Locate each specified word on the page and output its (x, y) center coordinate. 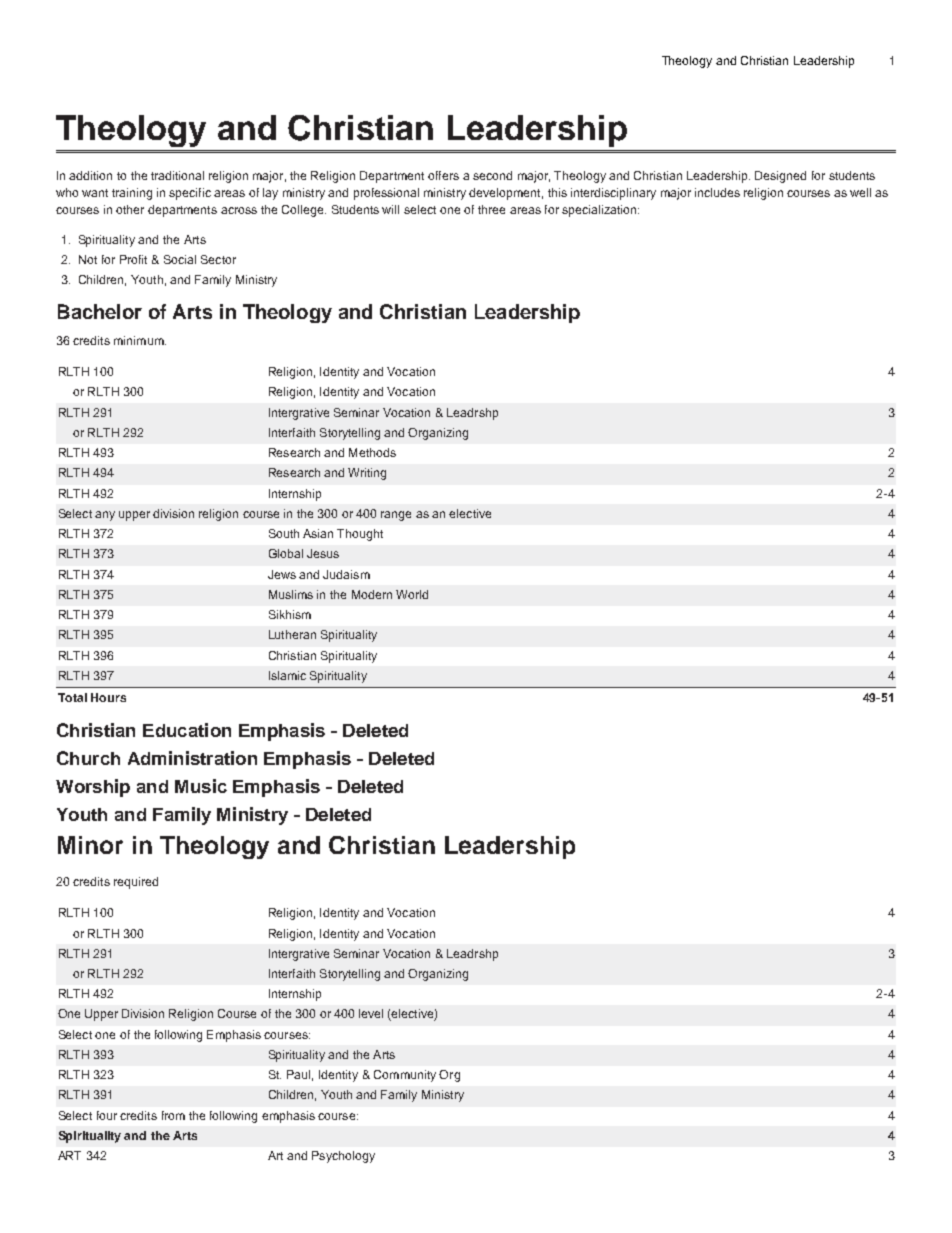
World (412, 594)
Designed (780, 177)
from (173, 1115)
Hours (108, 697)
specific (190, 194)
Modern (372, 594)
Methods (372, 452)
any (105, 516)
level (371, 1013)
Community (405, 1076)
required (136, 883)
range (396, 516)
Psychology (343, 1157)
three (491, 209)
